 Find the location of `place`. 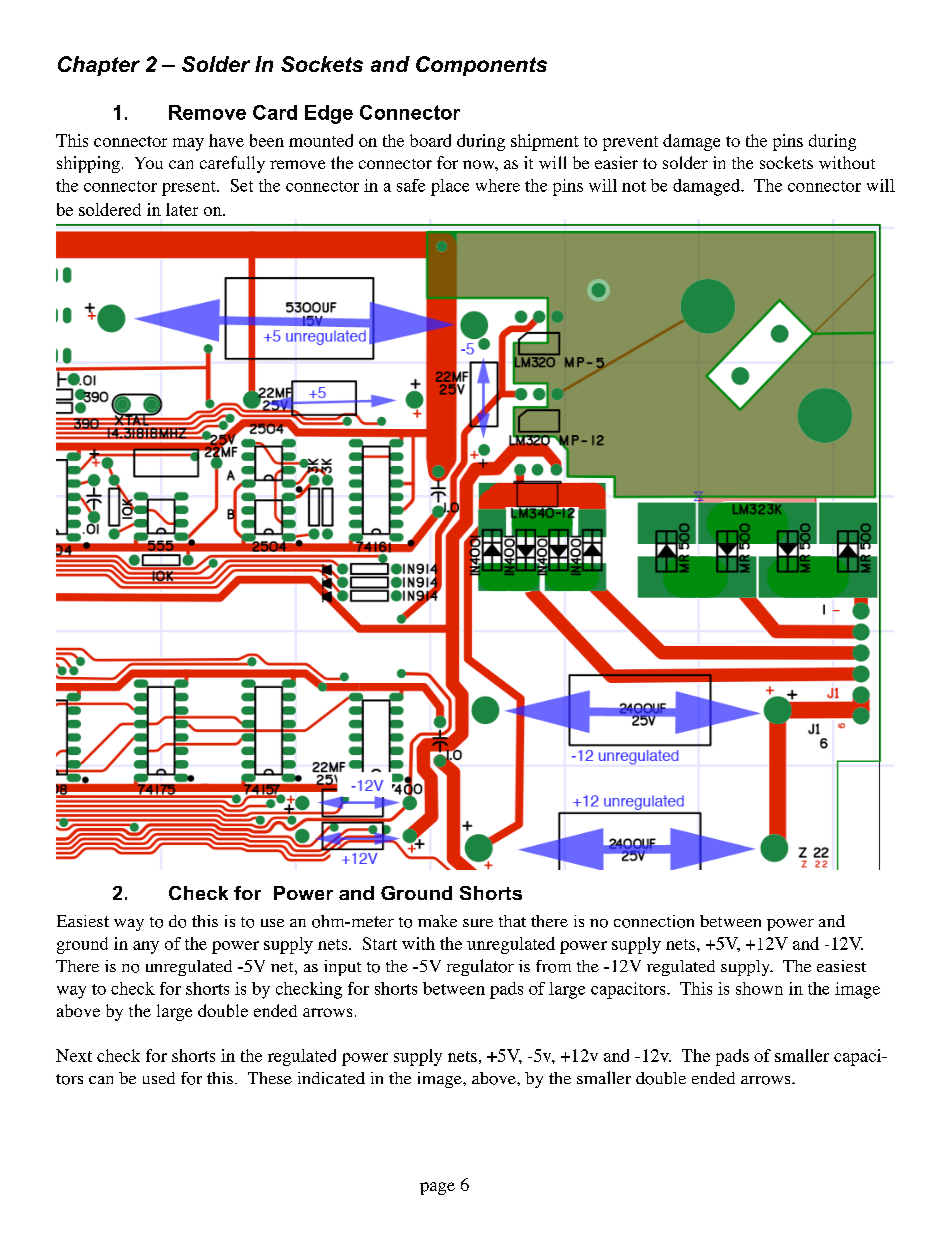

place is located at coordinates (450, 187).
